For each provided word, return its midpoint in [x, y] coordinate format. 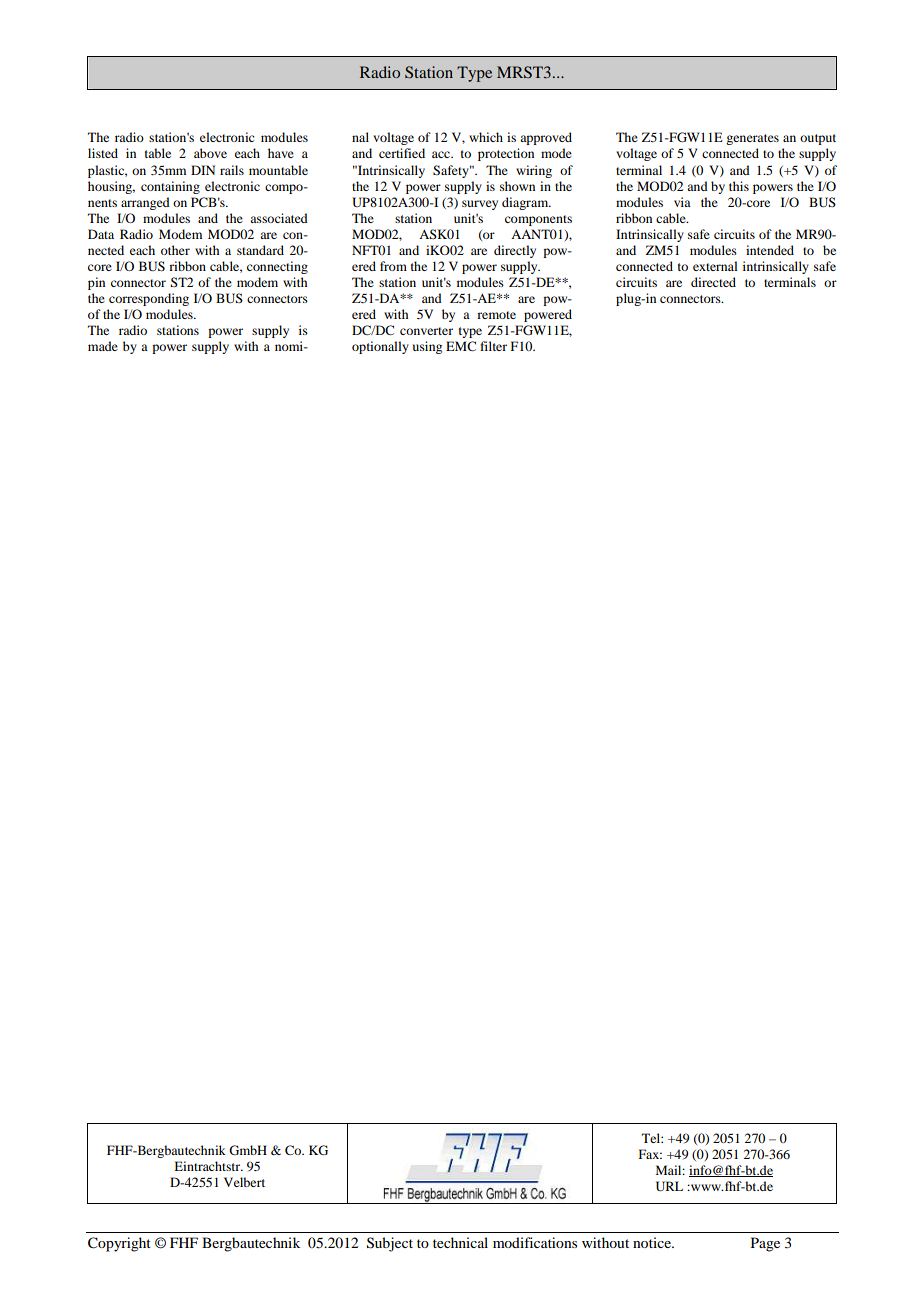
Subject [390, 1244]
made [103, 346]
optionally [380, 347]
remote [496, 315]
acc [442, 154]
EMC [461, 346]
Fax [650, 1154]
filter [493, 346]
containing [170, 187]
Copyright [119, 1244]
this [739, 186]
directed [713, 282]
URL [669, 1186]
